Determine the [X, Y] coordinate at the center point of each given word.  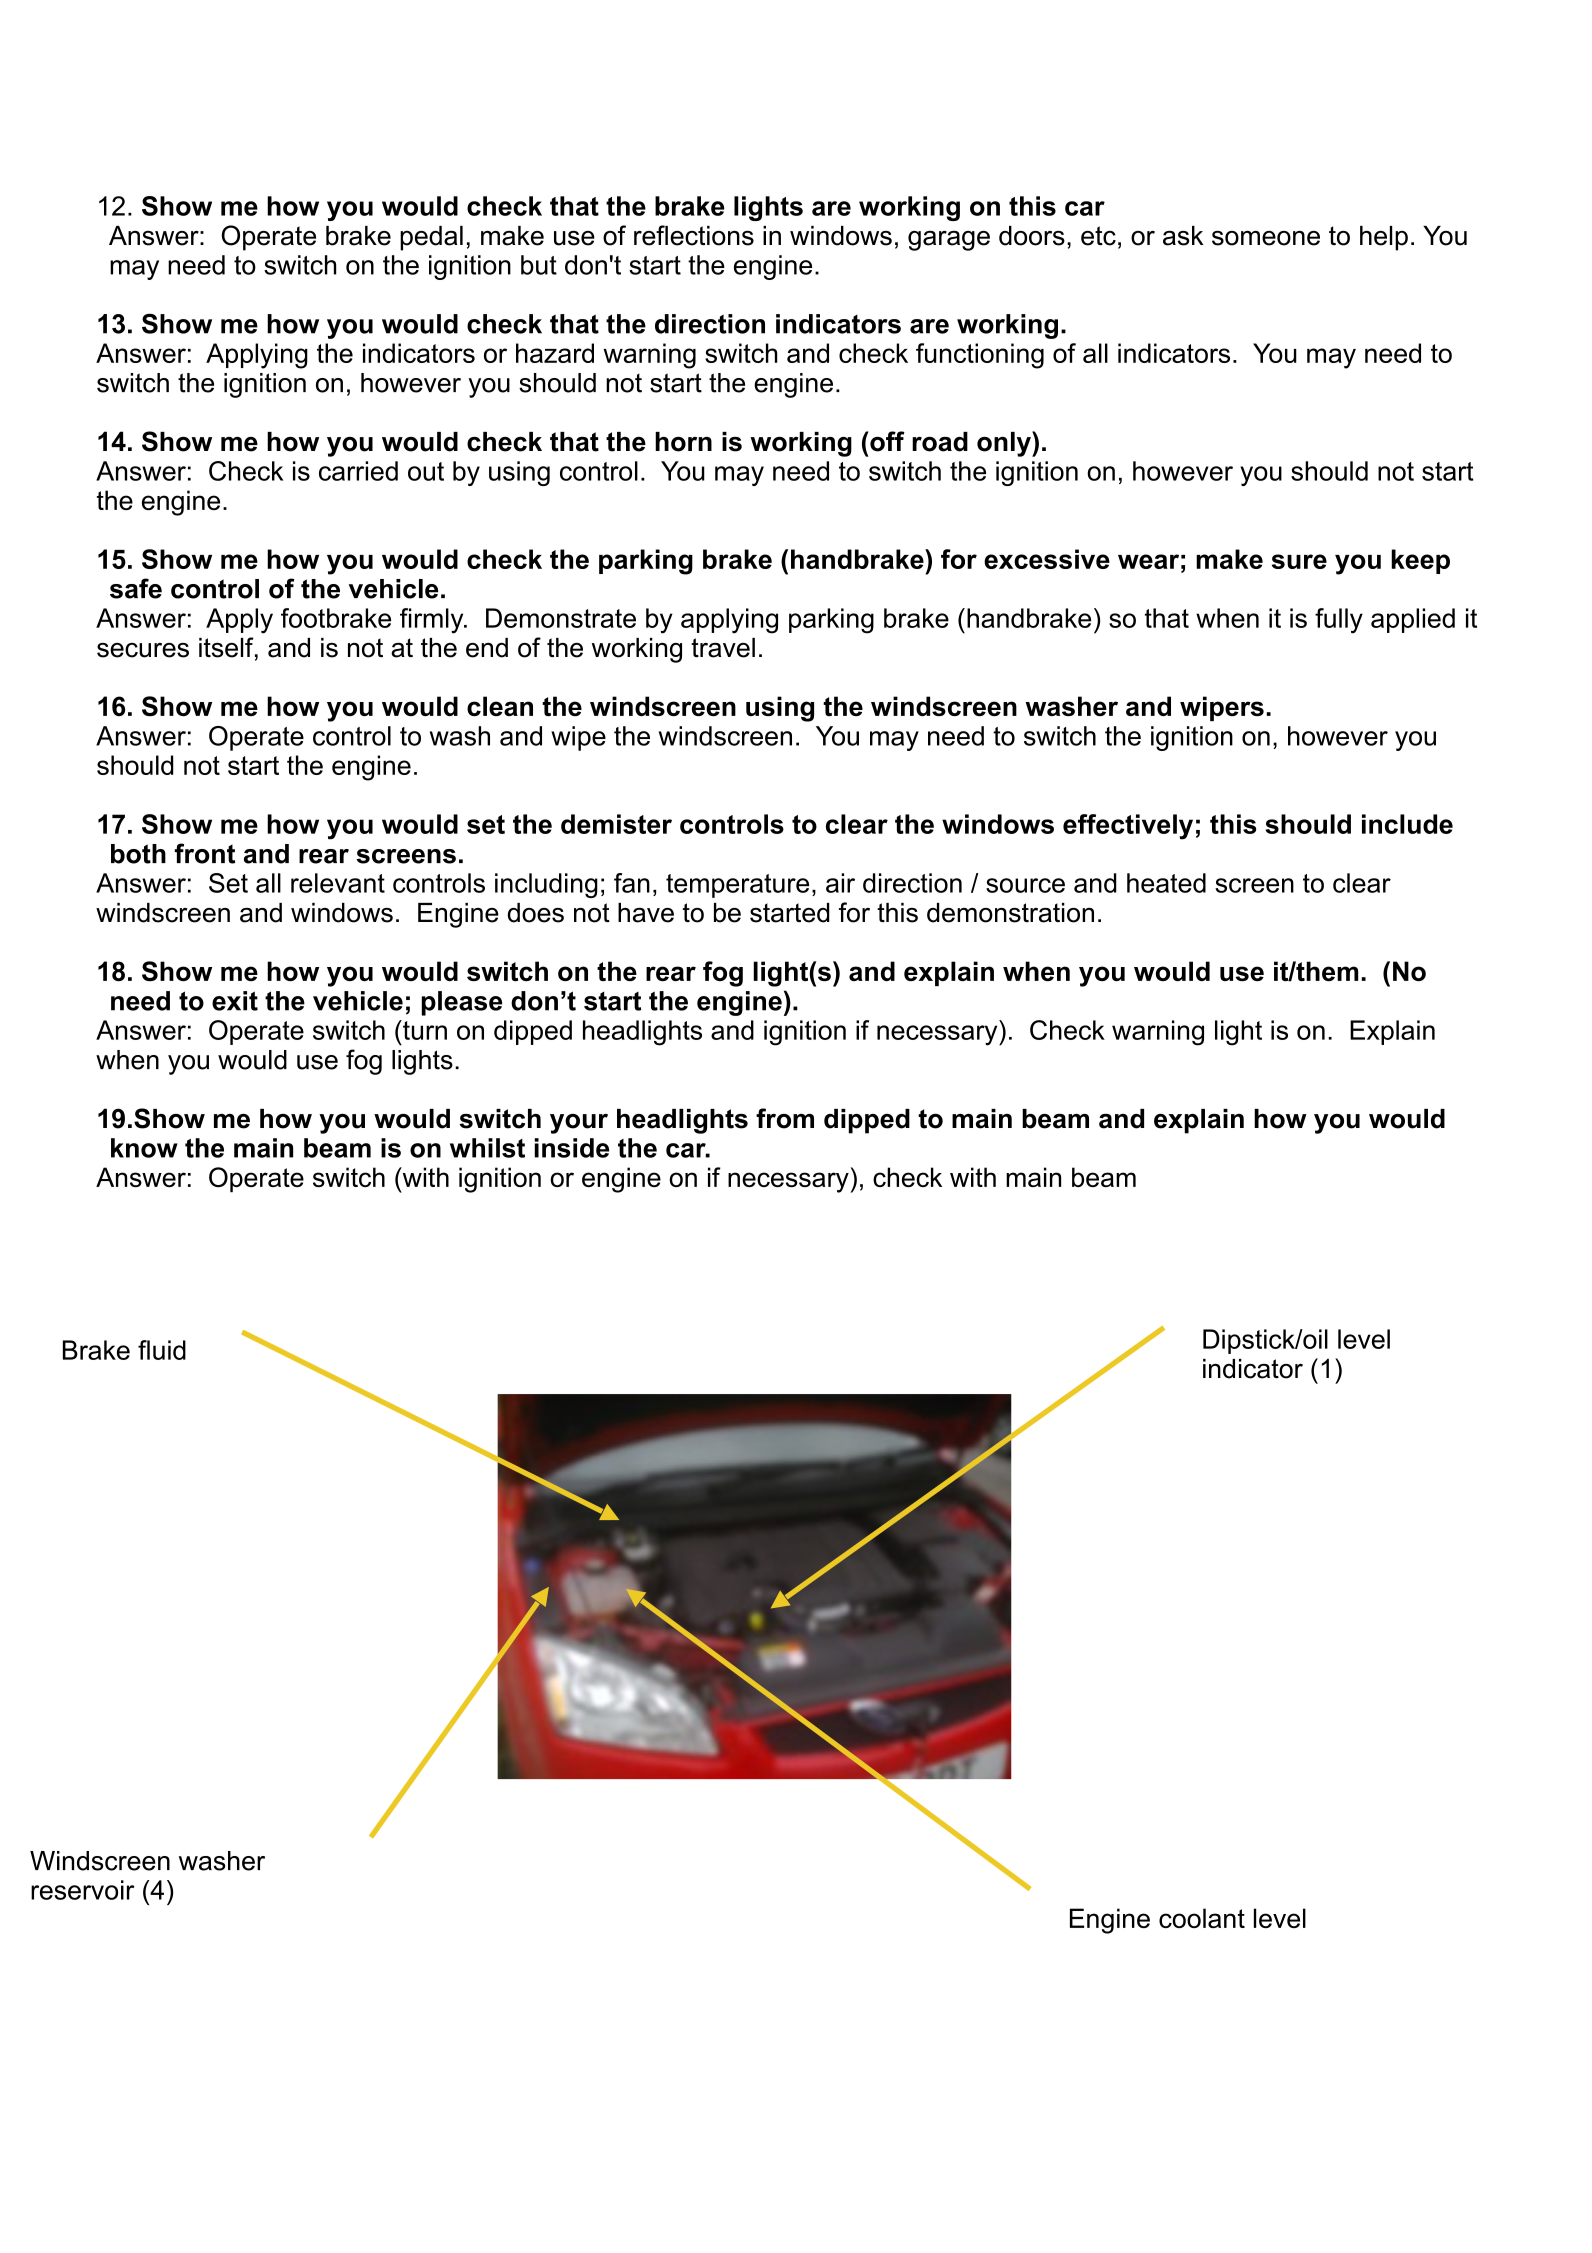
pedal [431, 238]
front [205, 853]
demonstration [1010, 913]
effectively [1128, 827]
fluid [162, 1350]
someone [1266, 238]
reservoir [83, 1890]
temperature [737, 886]
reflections [694, 235]
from [785, 1118]
